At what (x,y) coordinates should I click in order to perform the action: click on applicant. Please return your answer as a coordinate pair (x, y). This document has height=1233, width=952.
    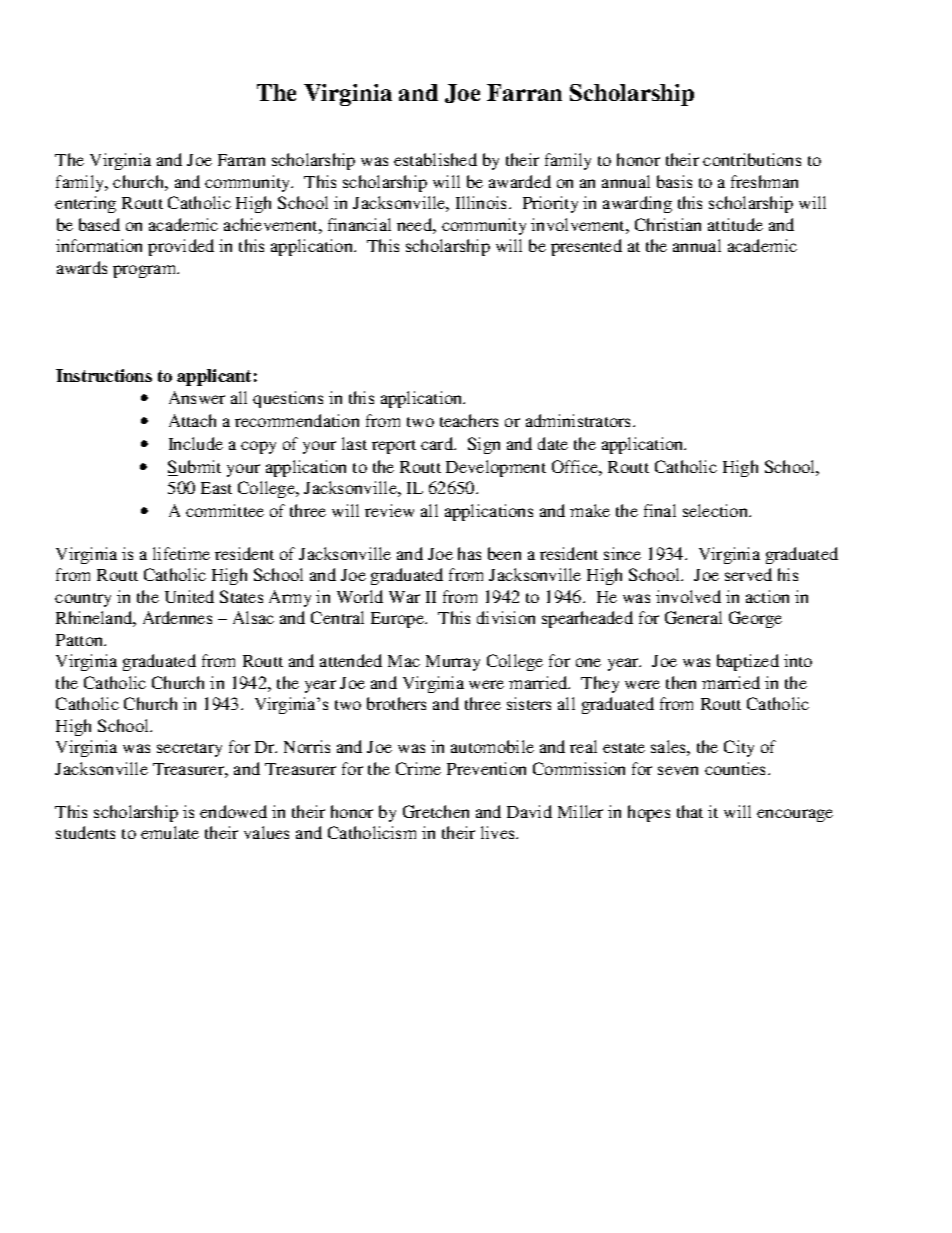
    Looking at the image, I should click on (214, 377).
